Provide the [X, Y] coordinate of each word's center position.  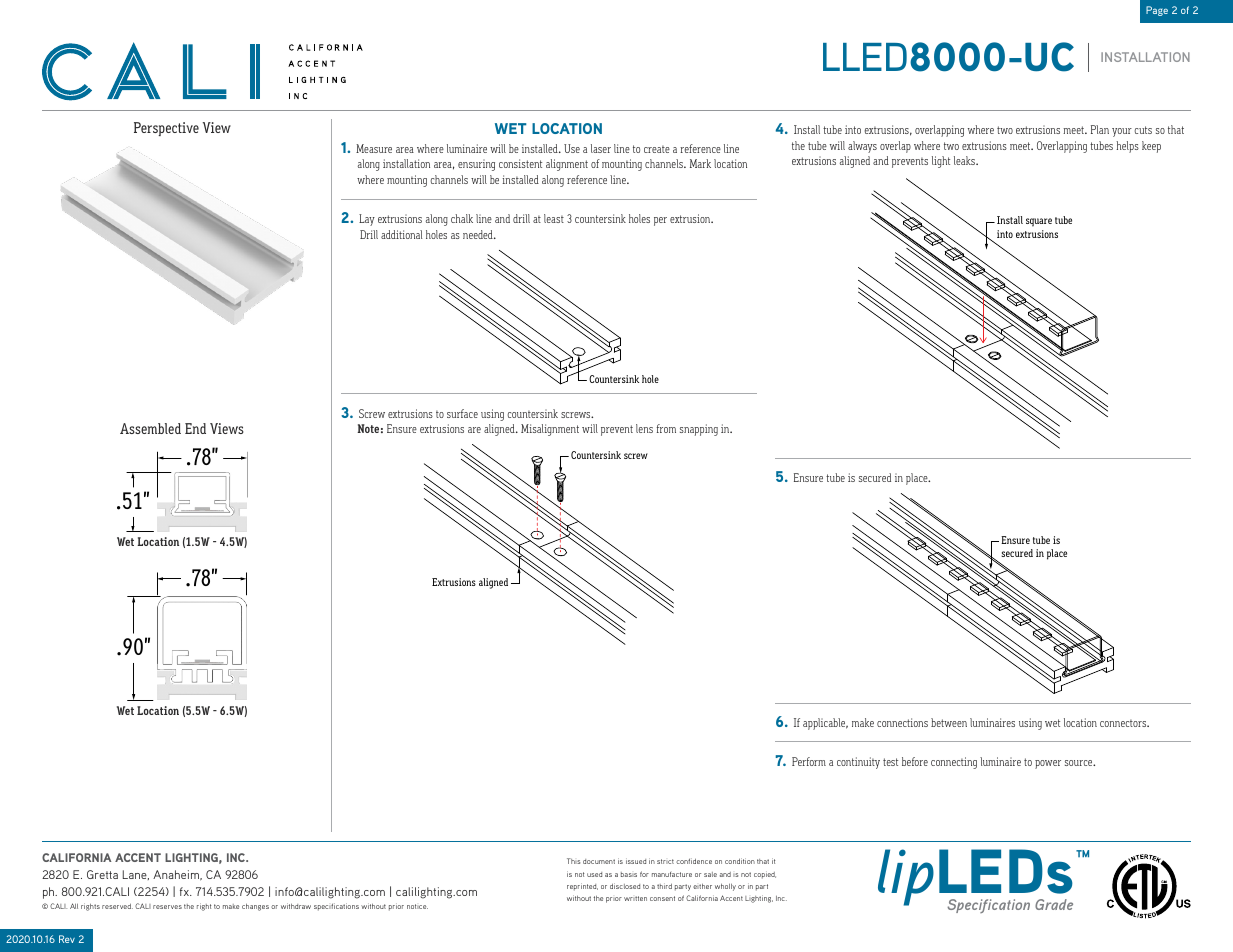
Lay [367, 220]
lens [644, 428]
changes [255, 907]
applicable [825, 724]
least [554, 218]
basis [629, 874]
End [195, 428]
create [657, 149]
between [949, 722]
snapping [699, 430]
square [1039, 222]
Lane [136, 875]
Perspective [166, 129]
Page [1157, 11]
